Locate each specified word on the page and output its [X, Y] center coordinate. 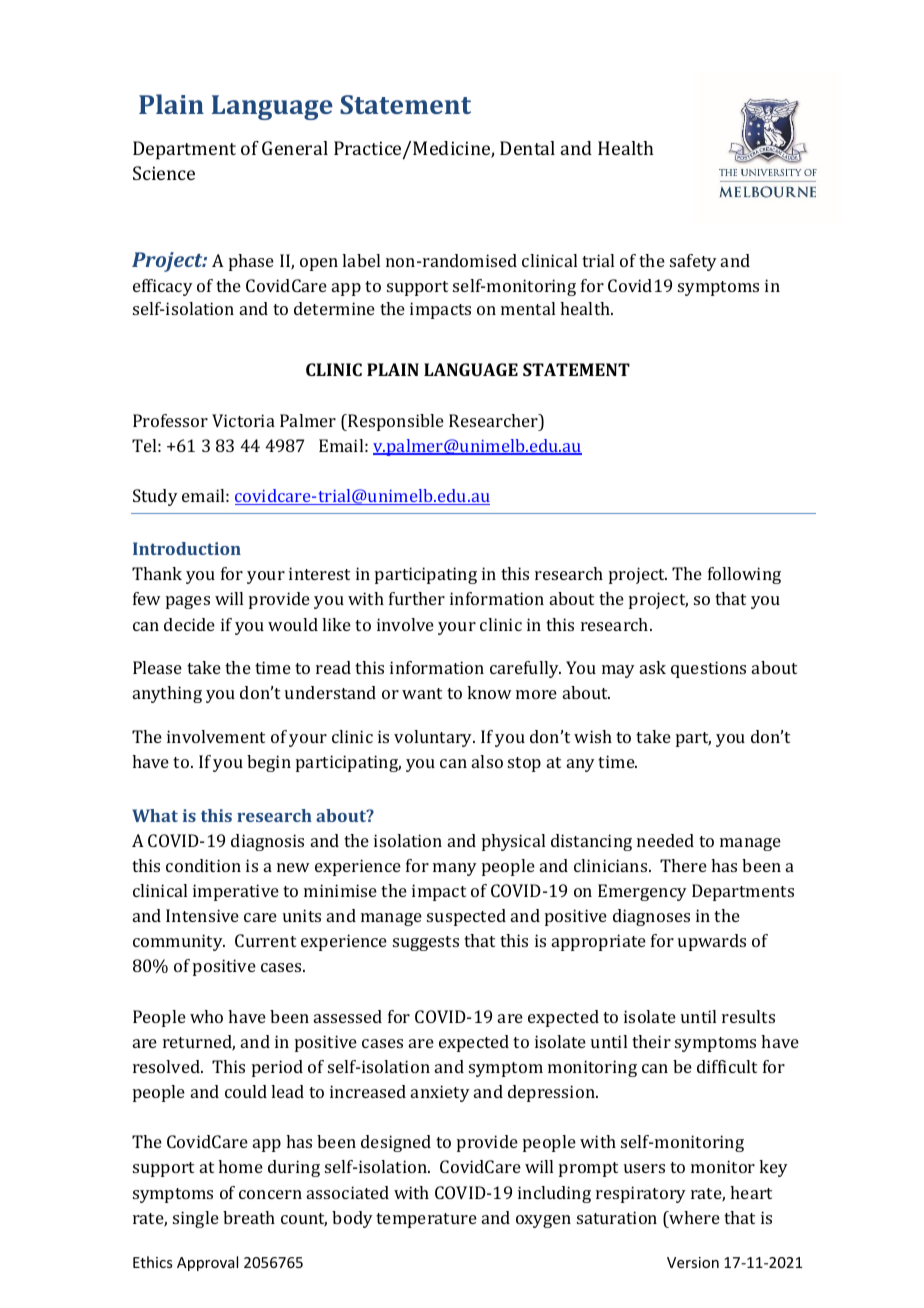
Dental [527, 148]
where [693, 1217]
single [196, 1219]
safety [693, 262]
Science [164, 173]
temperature [426, 1220]
